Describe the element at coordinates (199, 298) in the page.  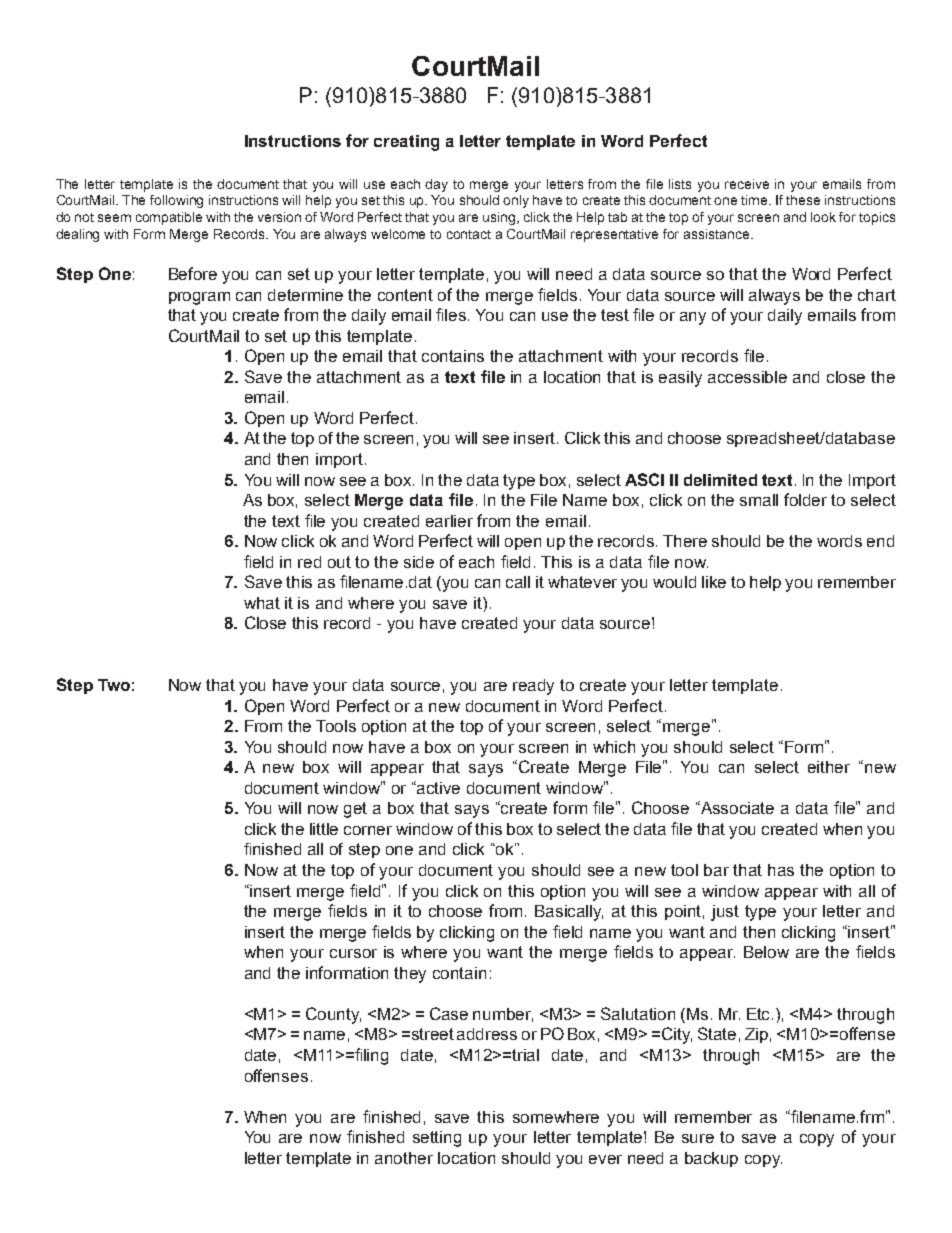
I see `program` at that location.
